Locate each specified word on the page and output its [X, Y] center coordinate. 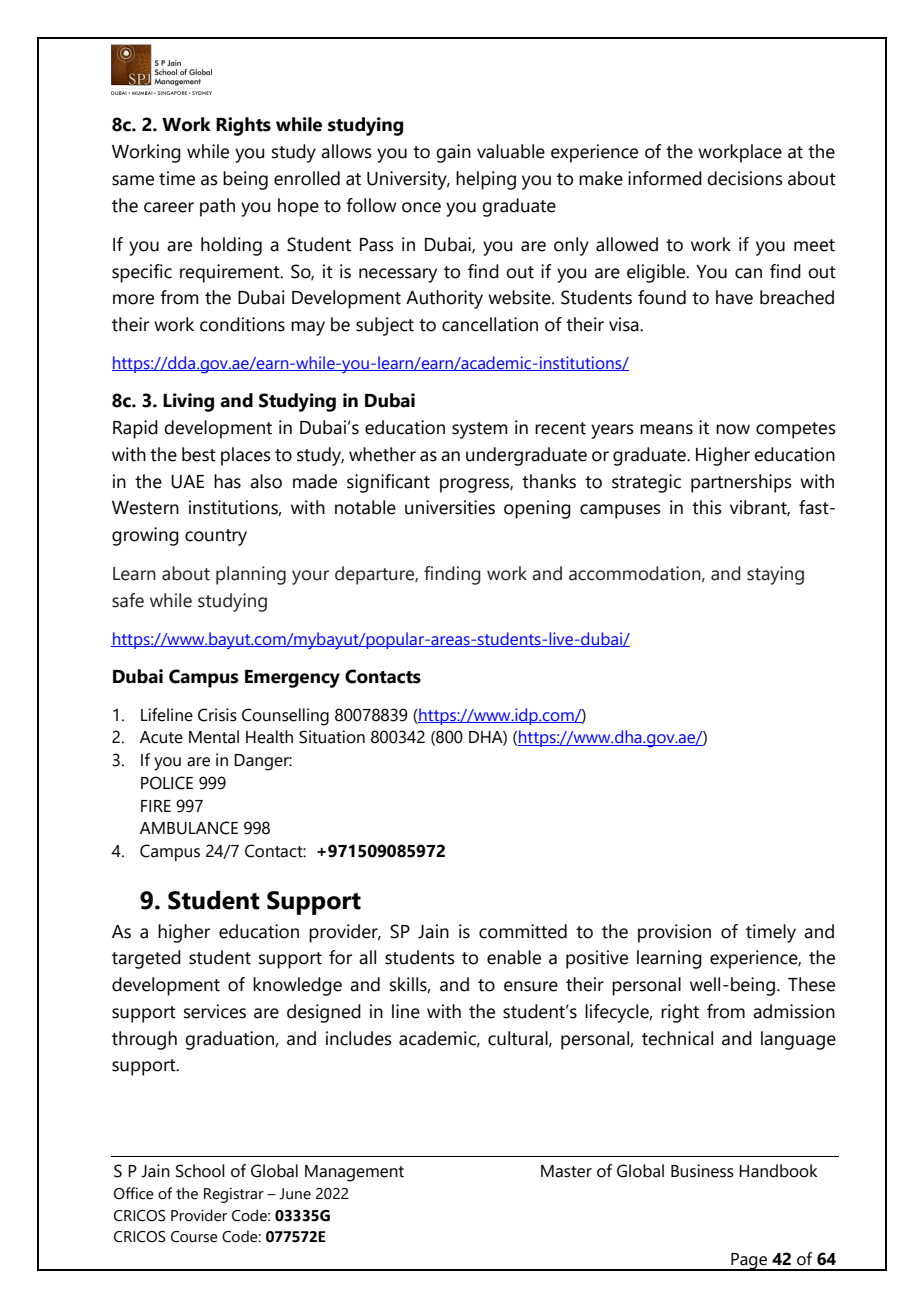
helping [486, 180]
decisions [745, 178]
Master [566, 1171]
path [217, 207]
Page [749, 1262]
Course [194, 1237]
